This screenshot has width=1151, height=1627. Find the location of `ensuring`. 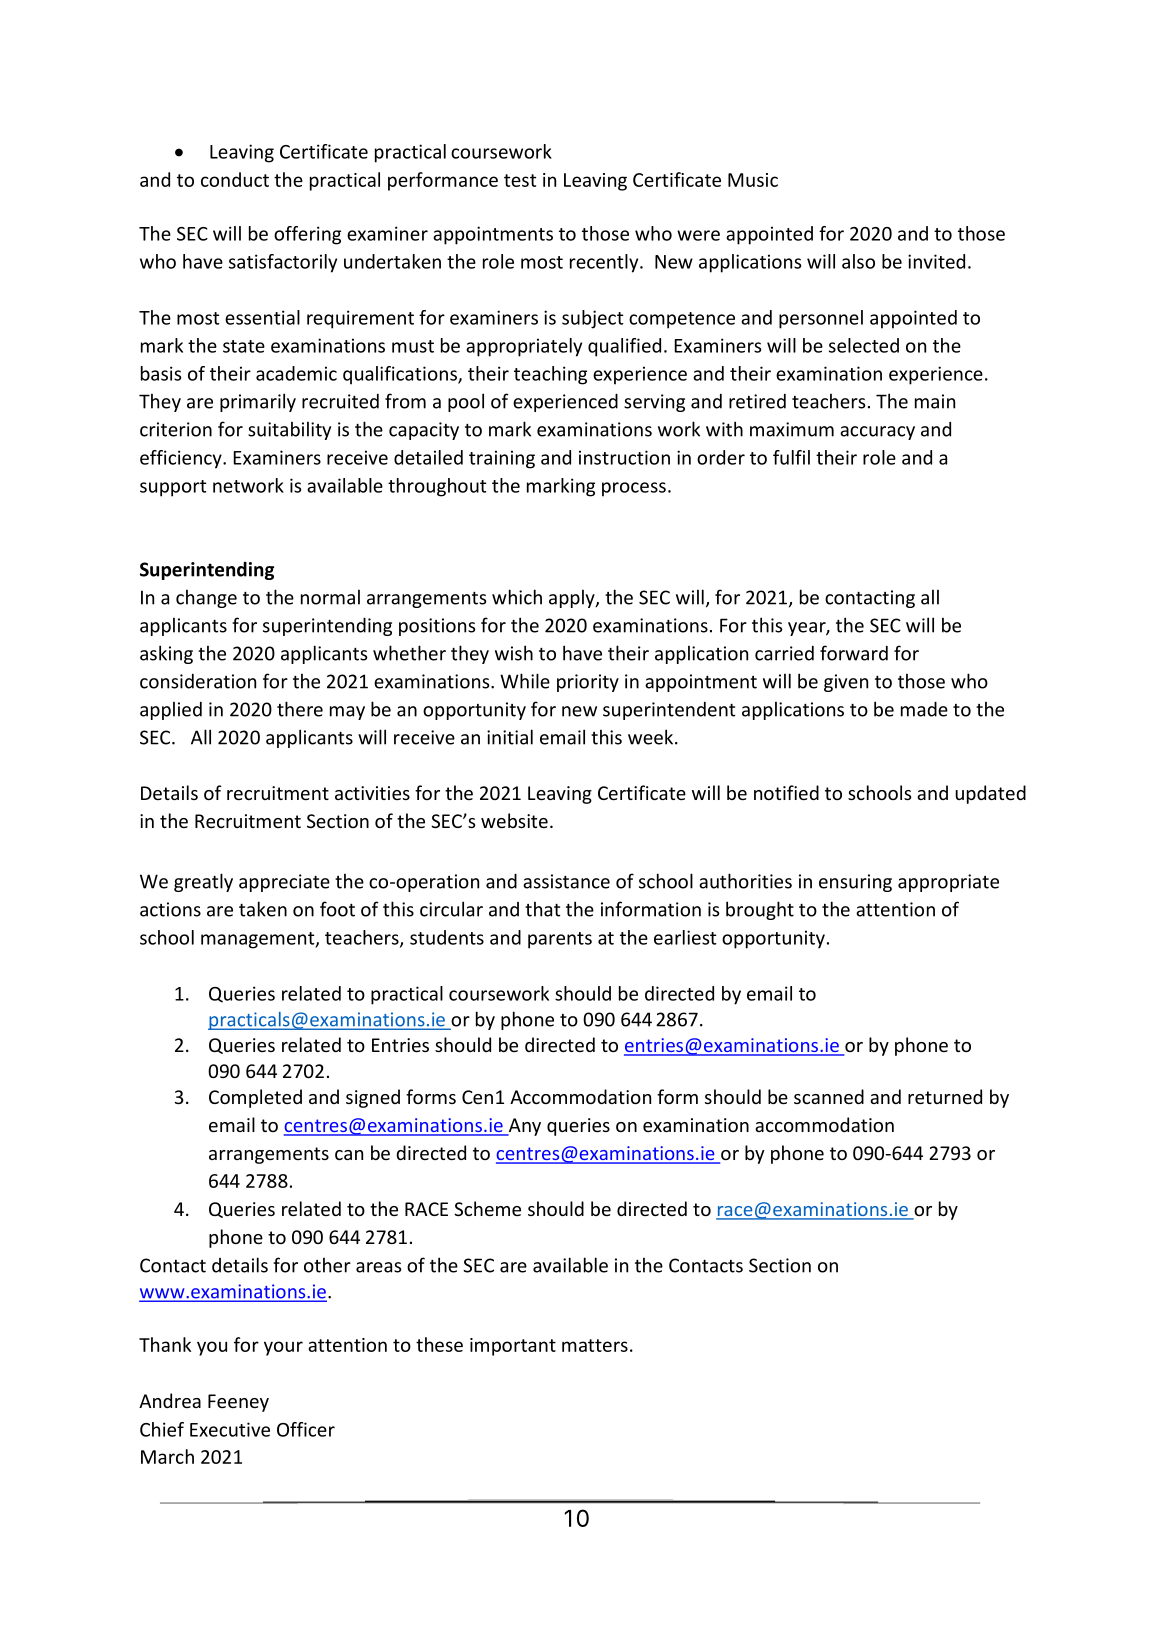

ensuring is located at coordinates (855, 883).
